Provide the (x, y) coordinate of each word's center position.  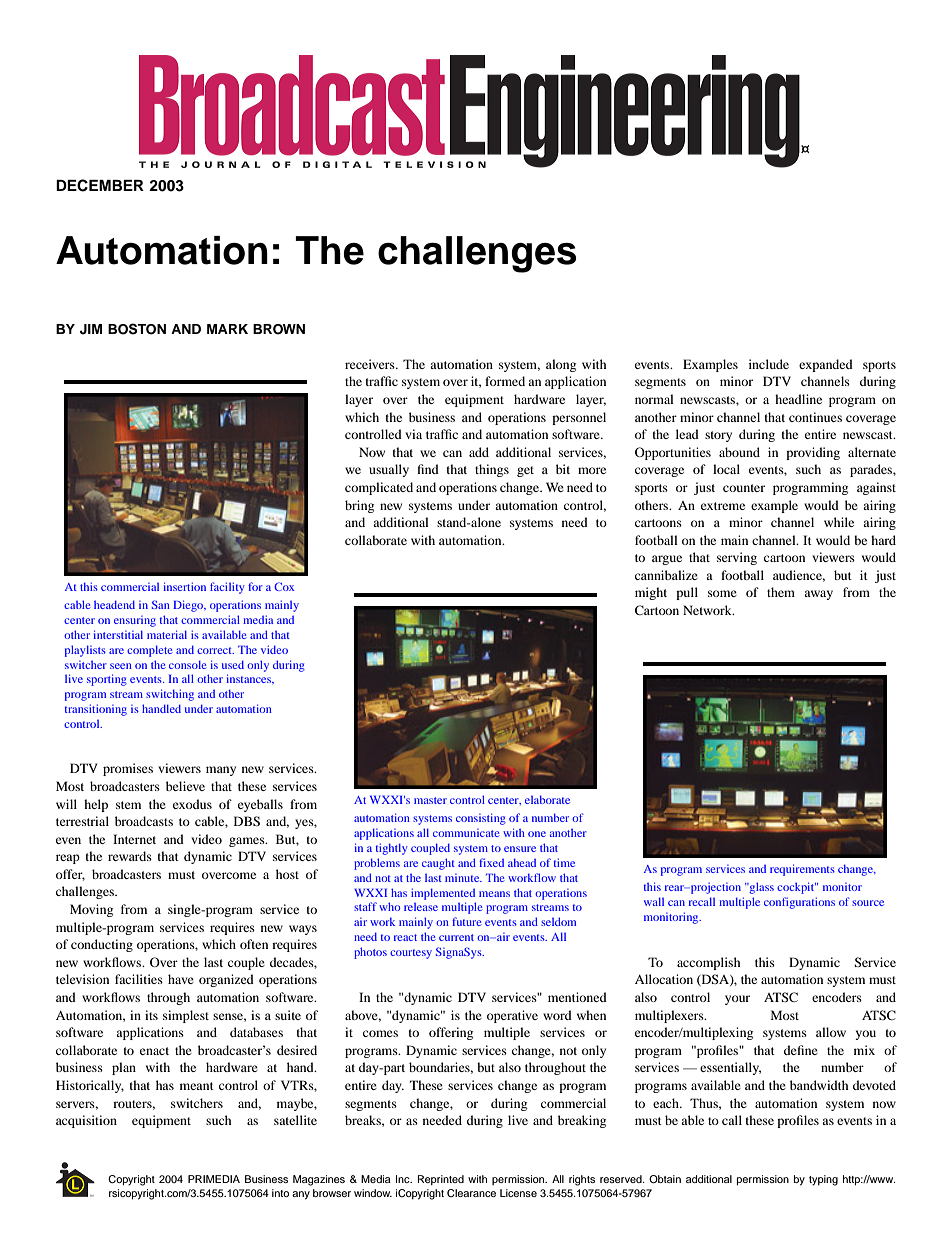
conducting (102, 945)
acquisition (86, 1121)
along (561, 365)
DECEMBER (100, 185)
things (492, 470)
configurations (799, 903)
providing (813, 453)
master (430, 800)
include (769, 364)
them (781, 592)
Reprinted (441, 1180)
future (466, 921)
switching (170, 695)
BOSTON (137, 329)
